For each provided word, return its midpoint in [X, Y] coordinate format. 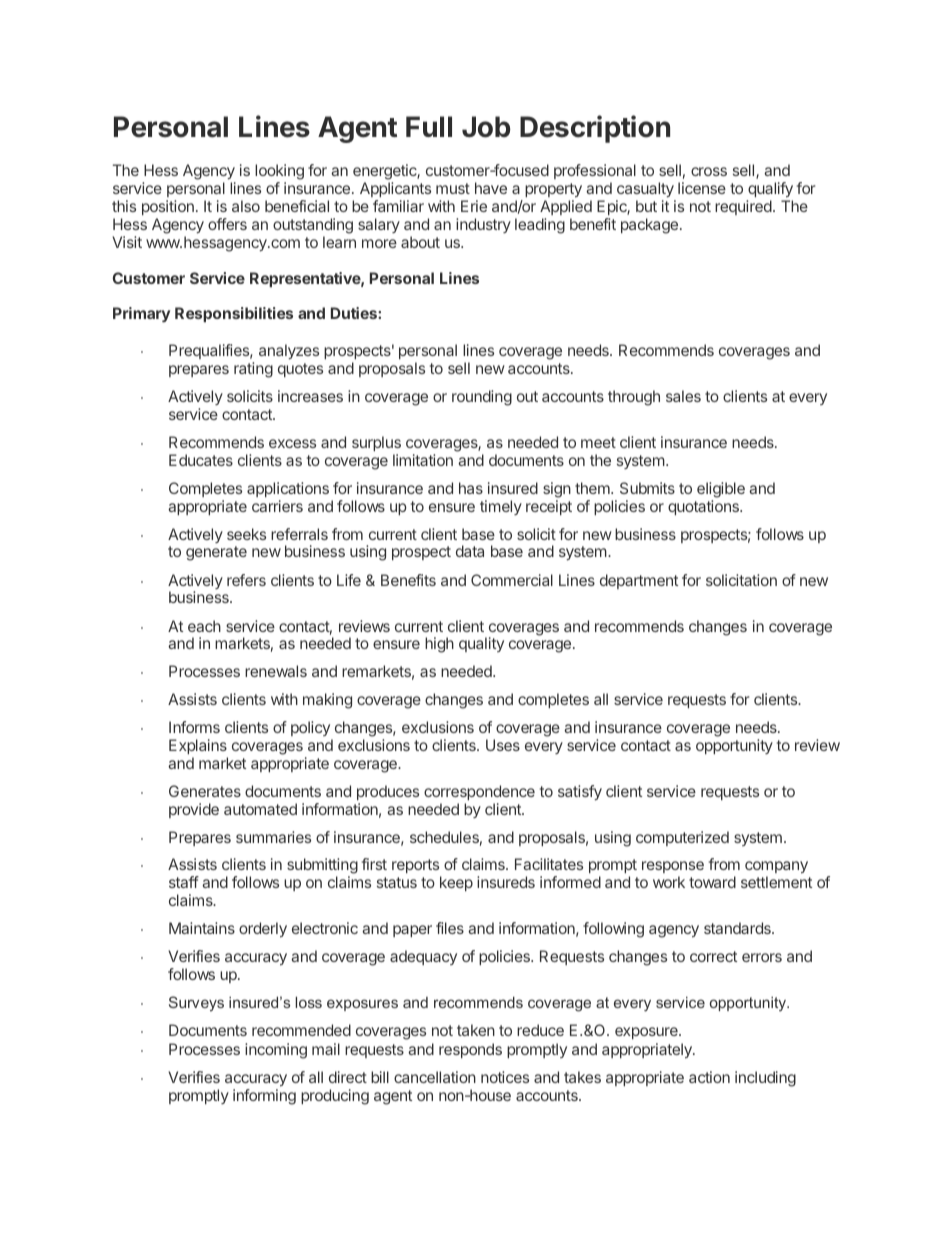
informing [264, 1097]
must [453, 188]
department [639, 581]
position [168, 207]
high [439, 645]
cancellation [435, 1077]
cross [709, 171]
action [709, 1077]
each [204, 626]
